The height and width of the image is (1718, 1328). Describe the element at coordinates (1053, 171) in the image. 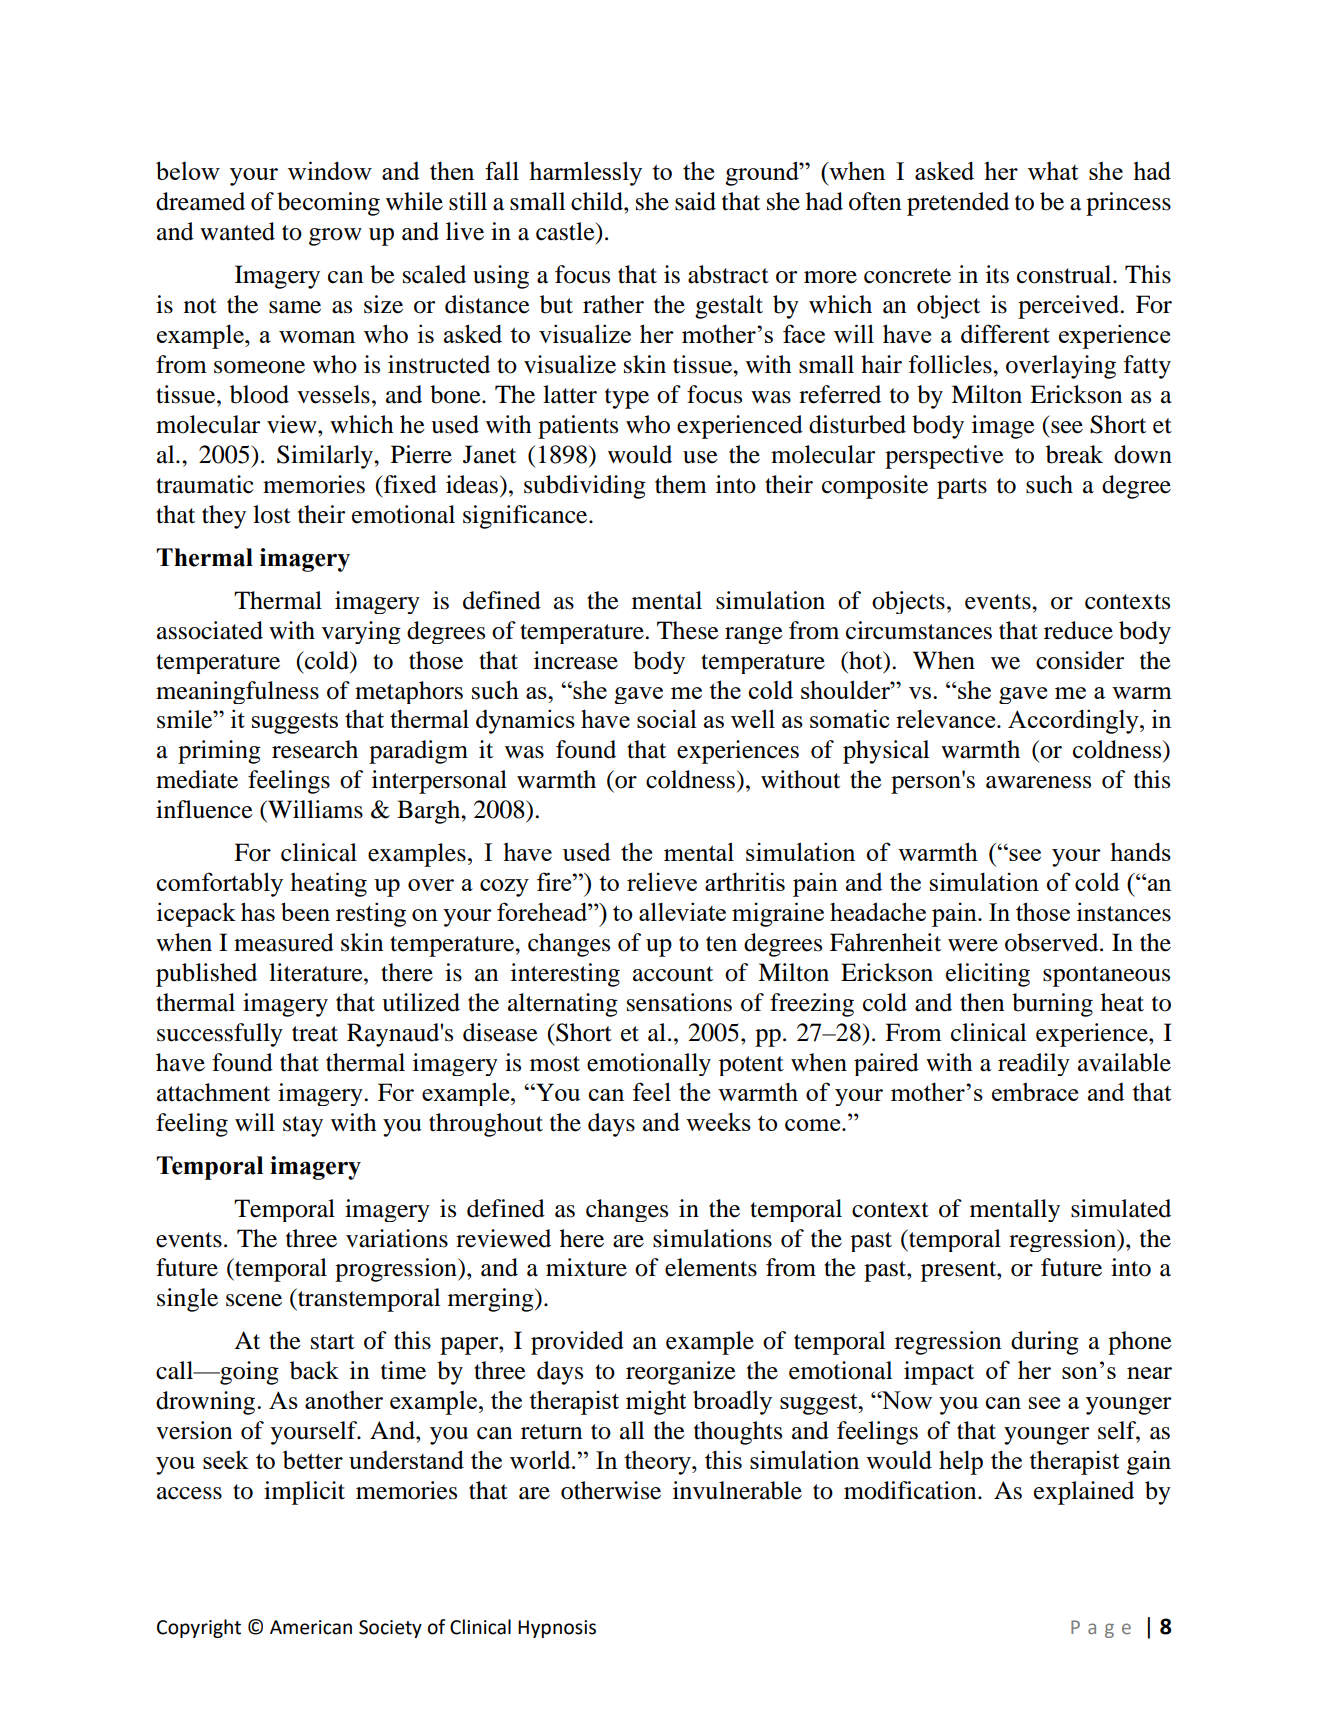

I see `what` at that location.
